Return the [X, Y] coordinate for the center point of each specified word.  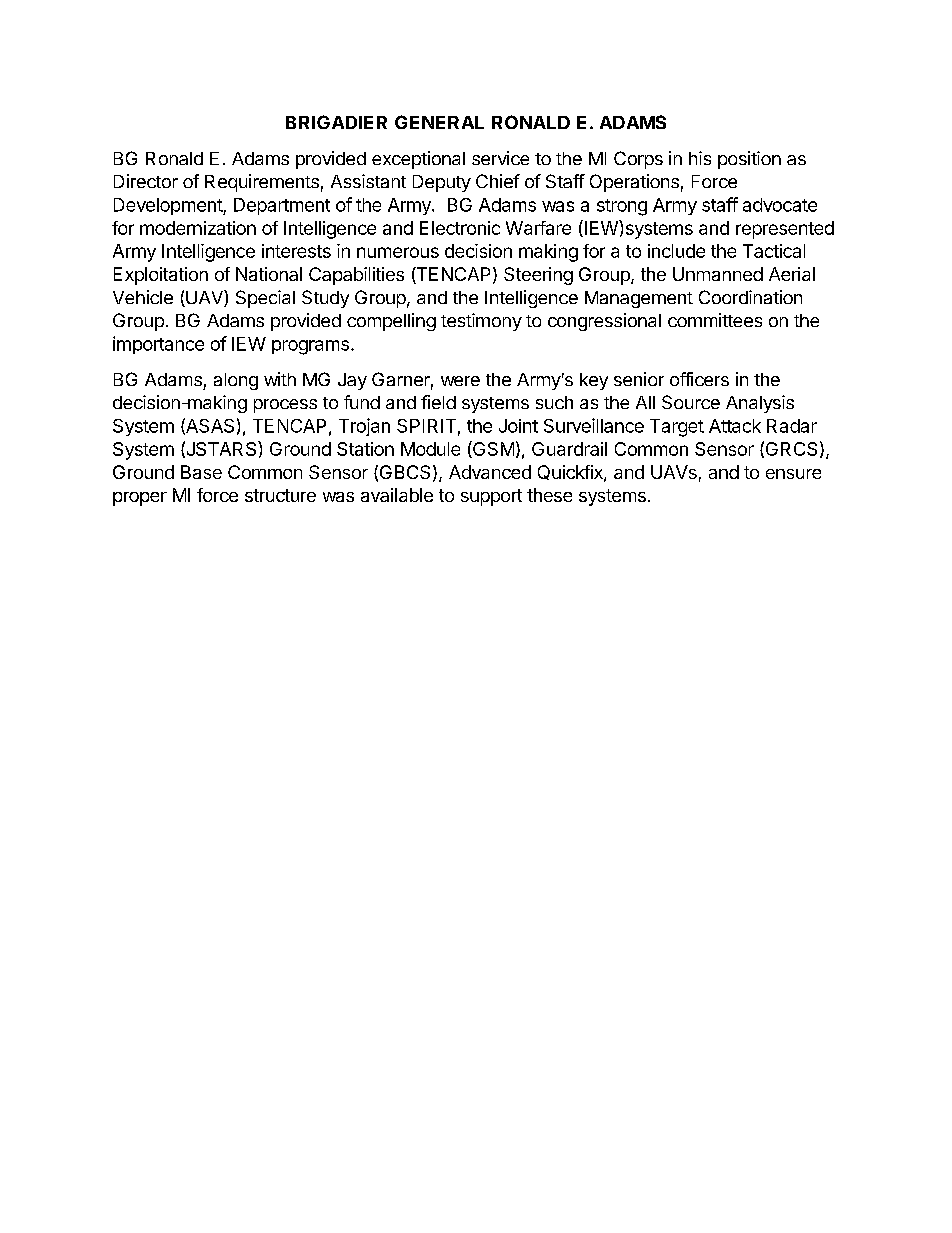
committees [715, 320]
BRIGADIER [336, 122]
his [700, 158]
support [491, 497]
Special [265, 299]
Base [201, 472]
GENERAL [439, 122]
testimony [481, 322]
